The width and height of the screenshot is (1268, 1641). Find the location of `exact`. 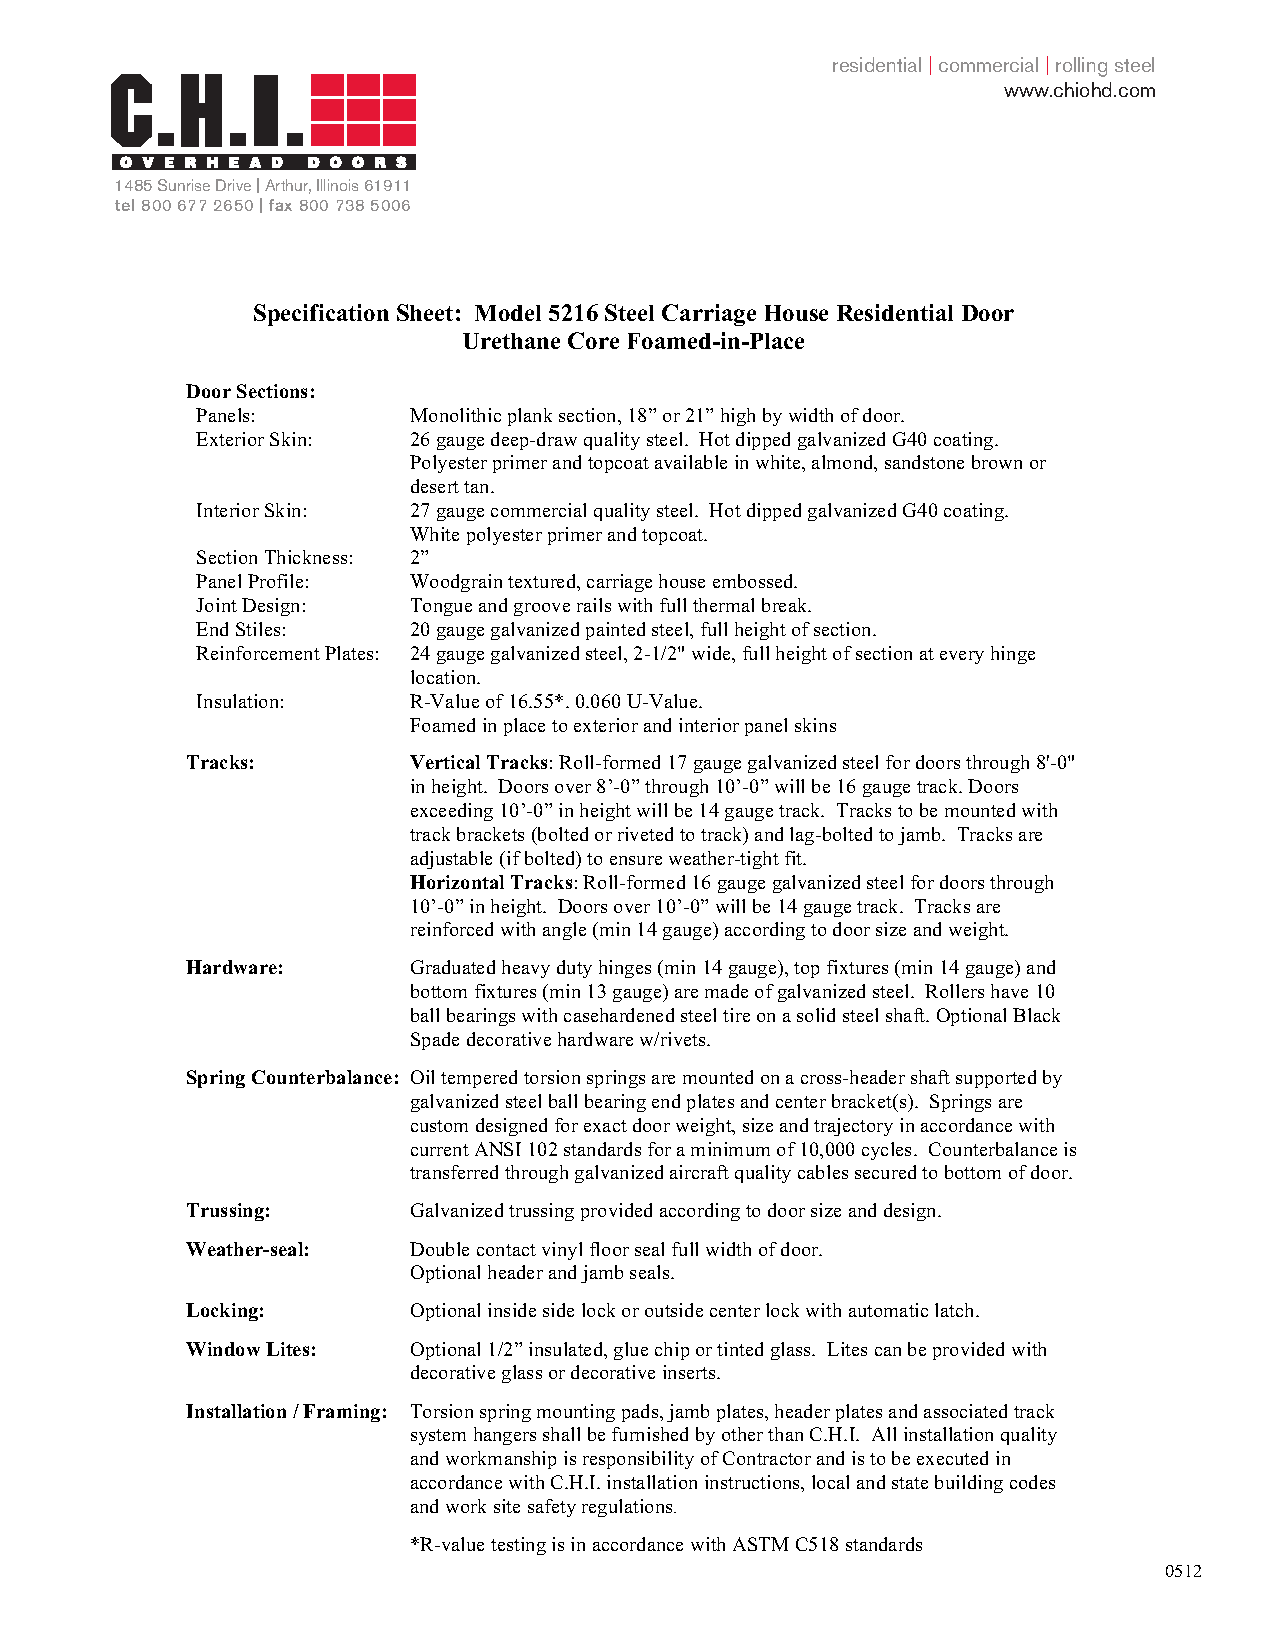

exact is located at coordinates (605, 1126).
